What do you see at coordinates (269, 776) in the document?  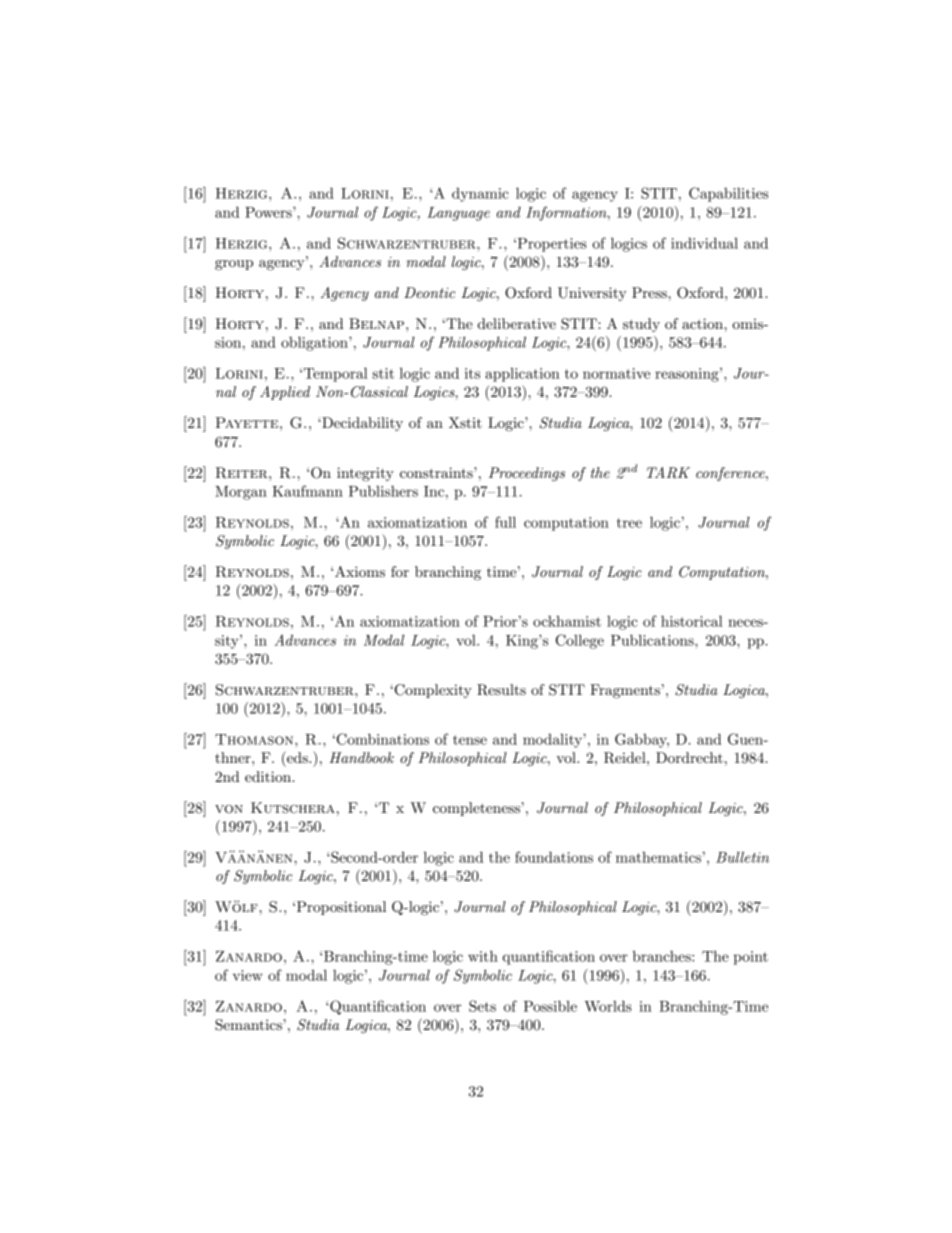 I see `edition` at bounding box center [269, 776].
